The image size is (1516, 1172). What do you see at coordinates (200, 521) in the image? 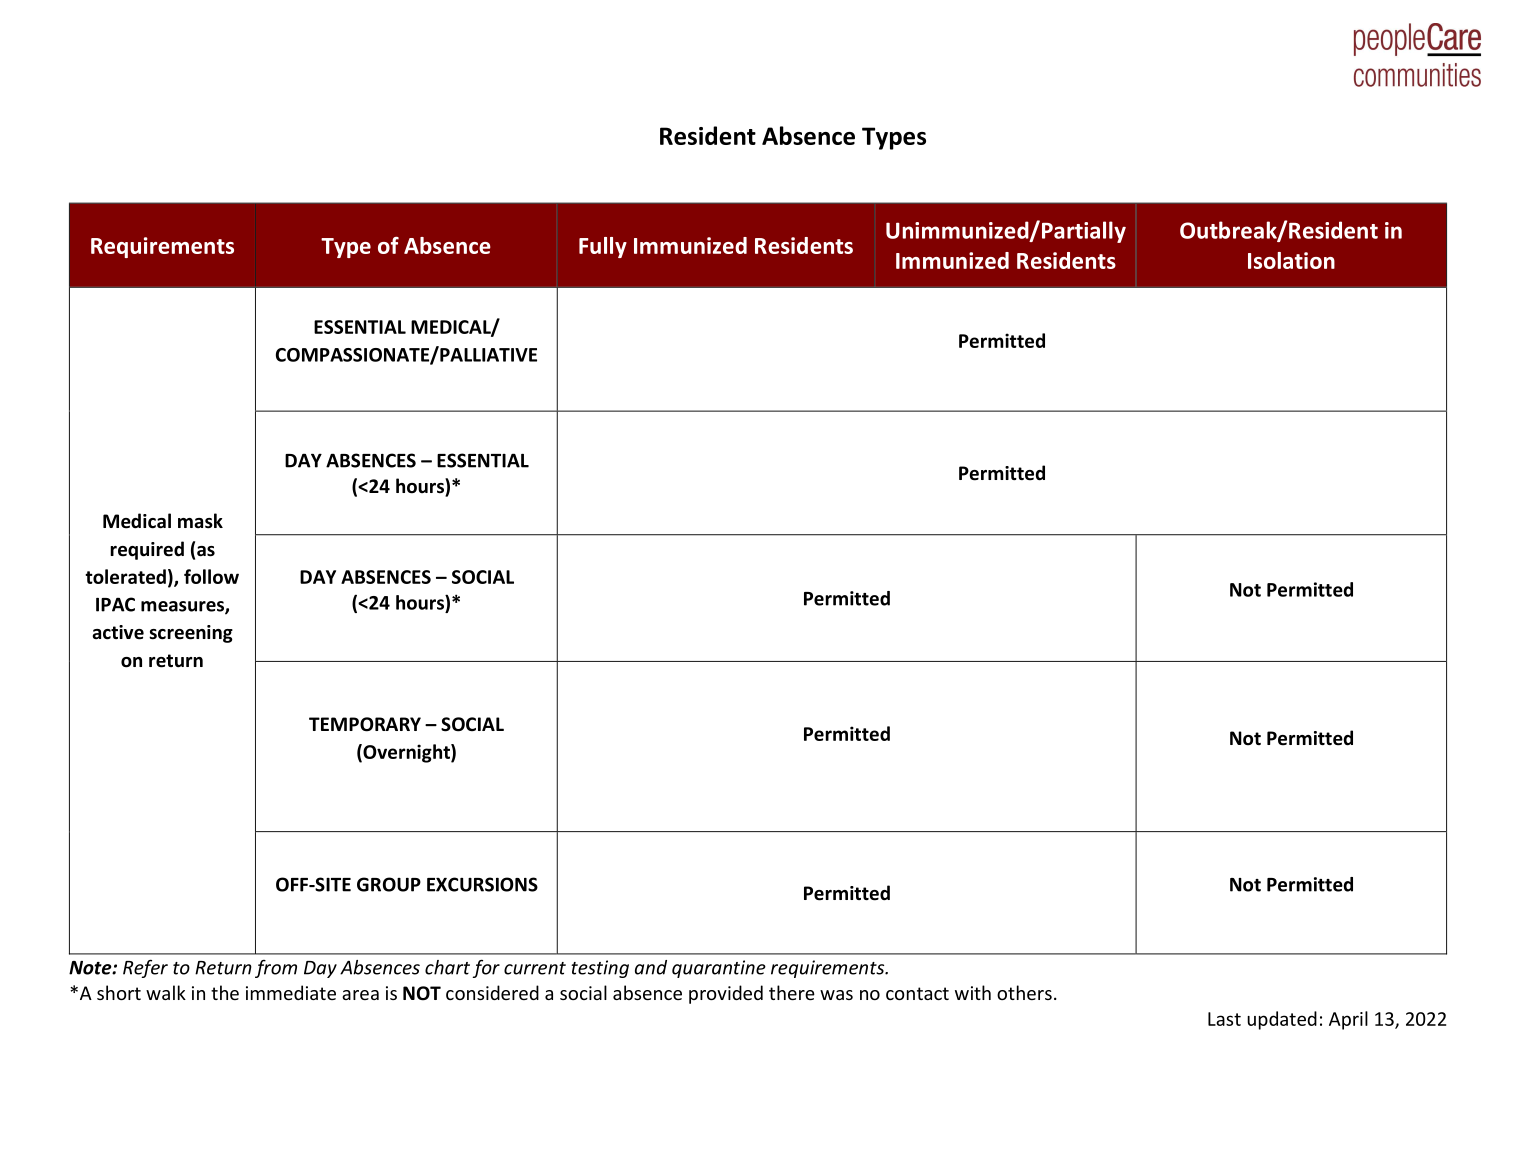
I see `mask` at bounding box center [200, 521].
